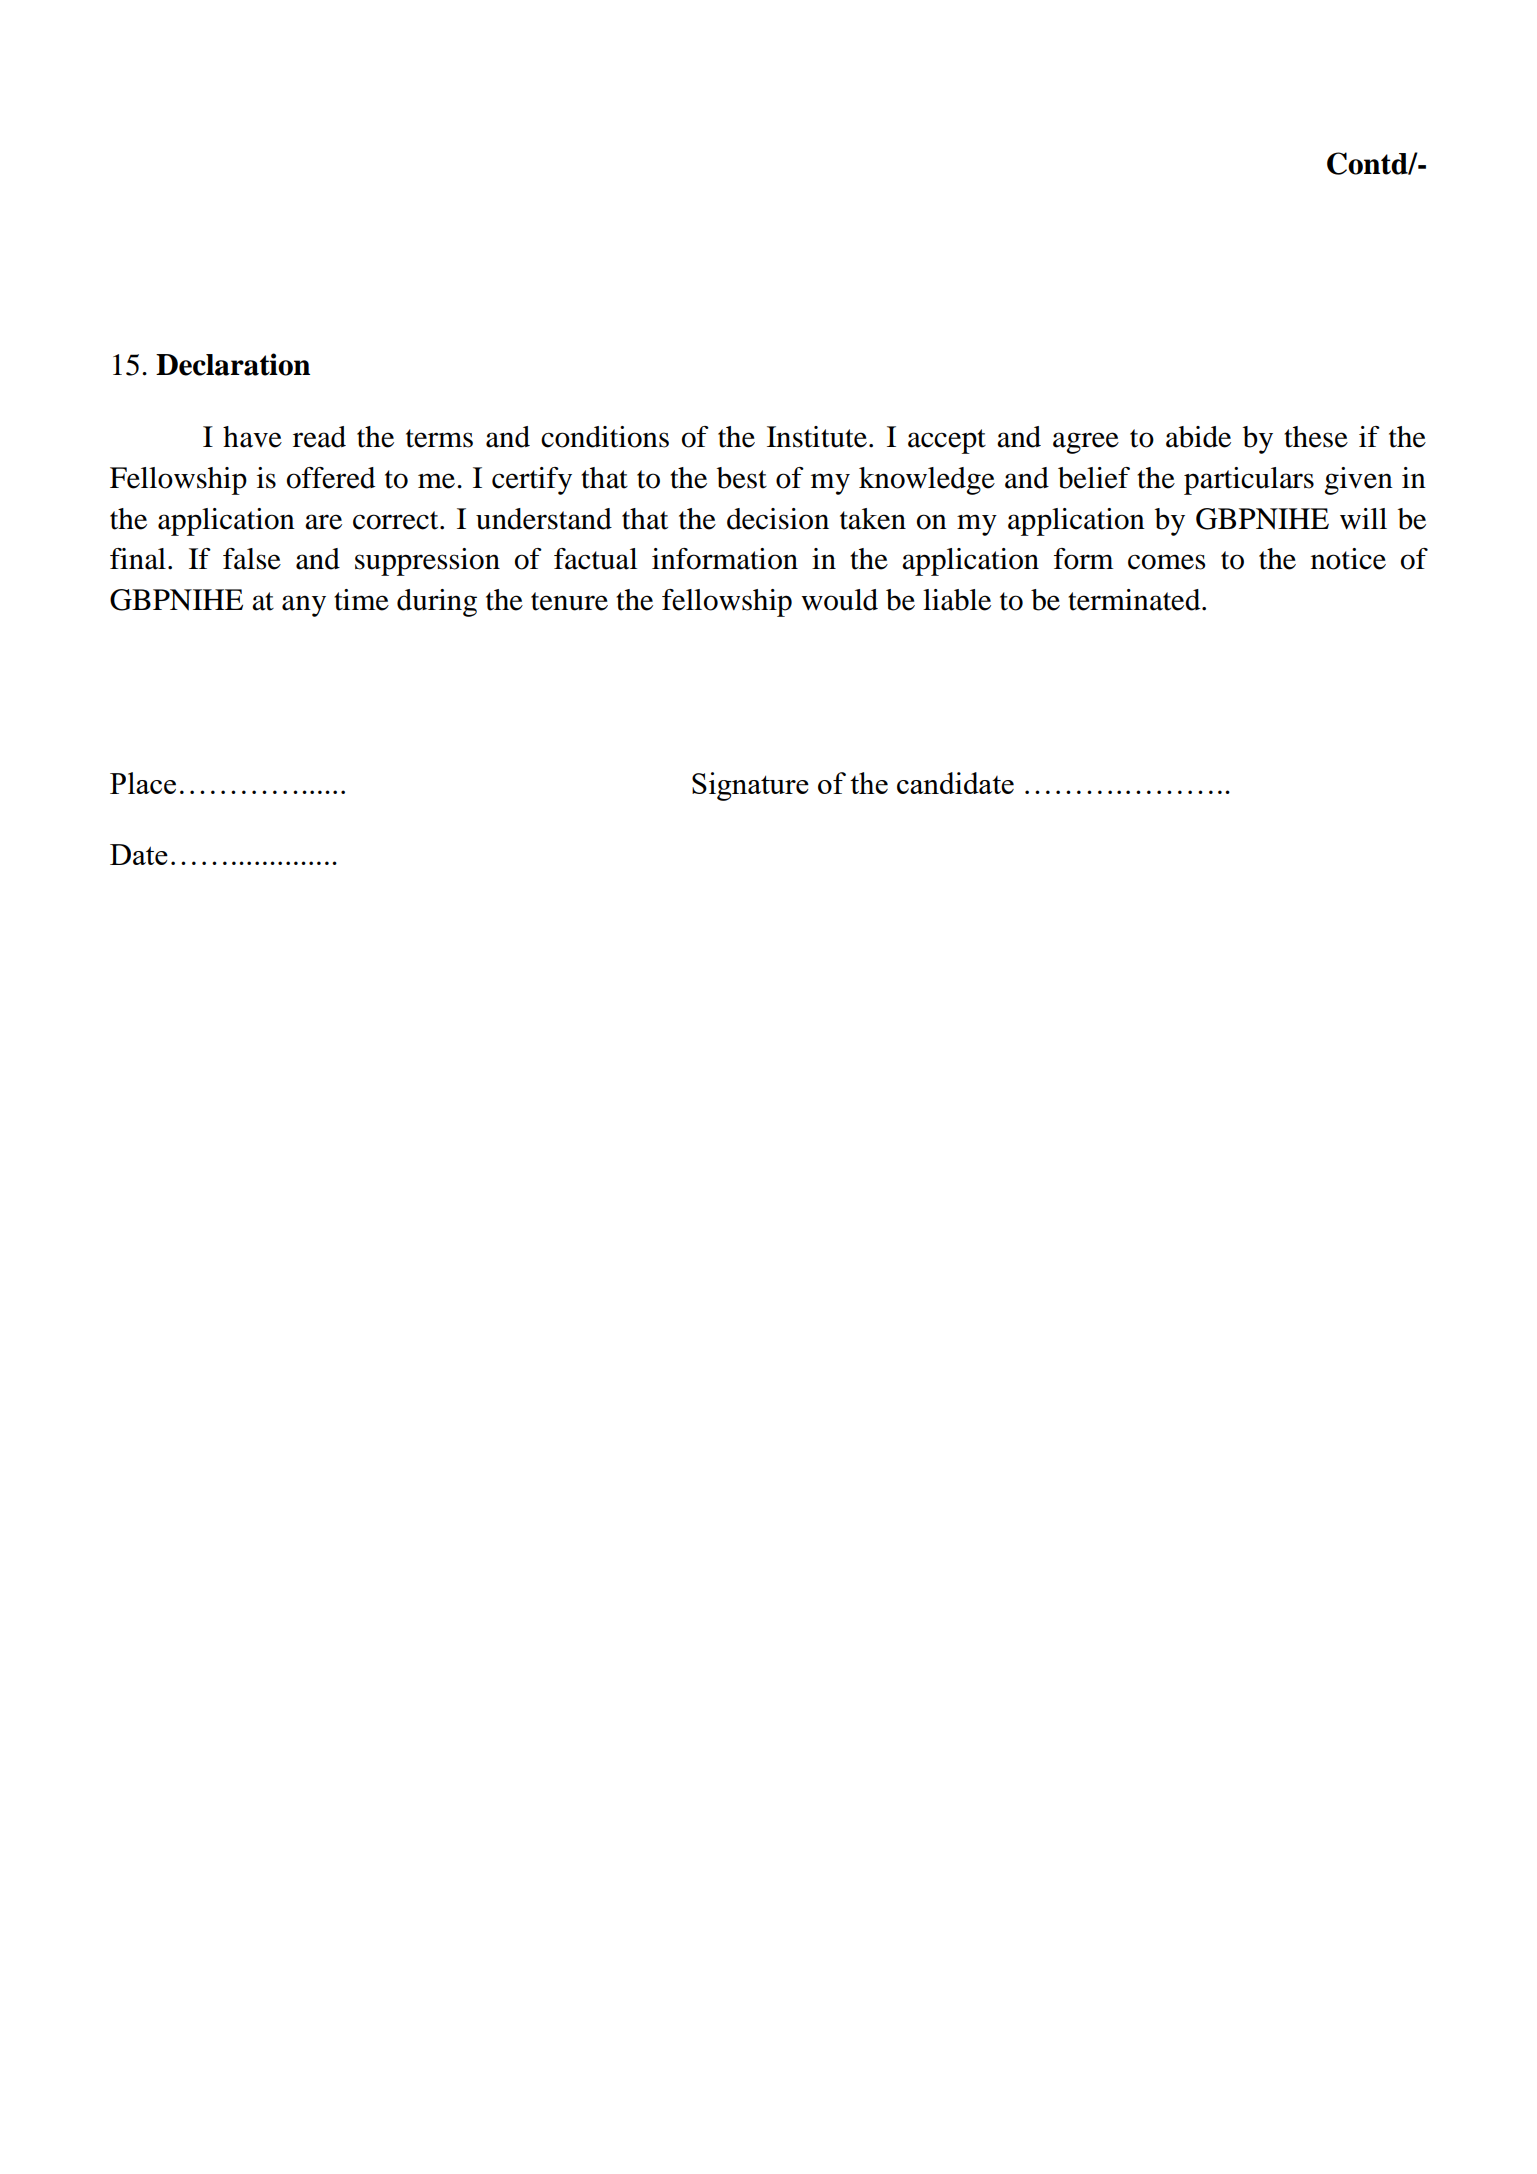  I want to click on abide, so click(1198, 437).
